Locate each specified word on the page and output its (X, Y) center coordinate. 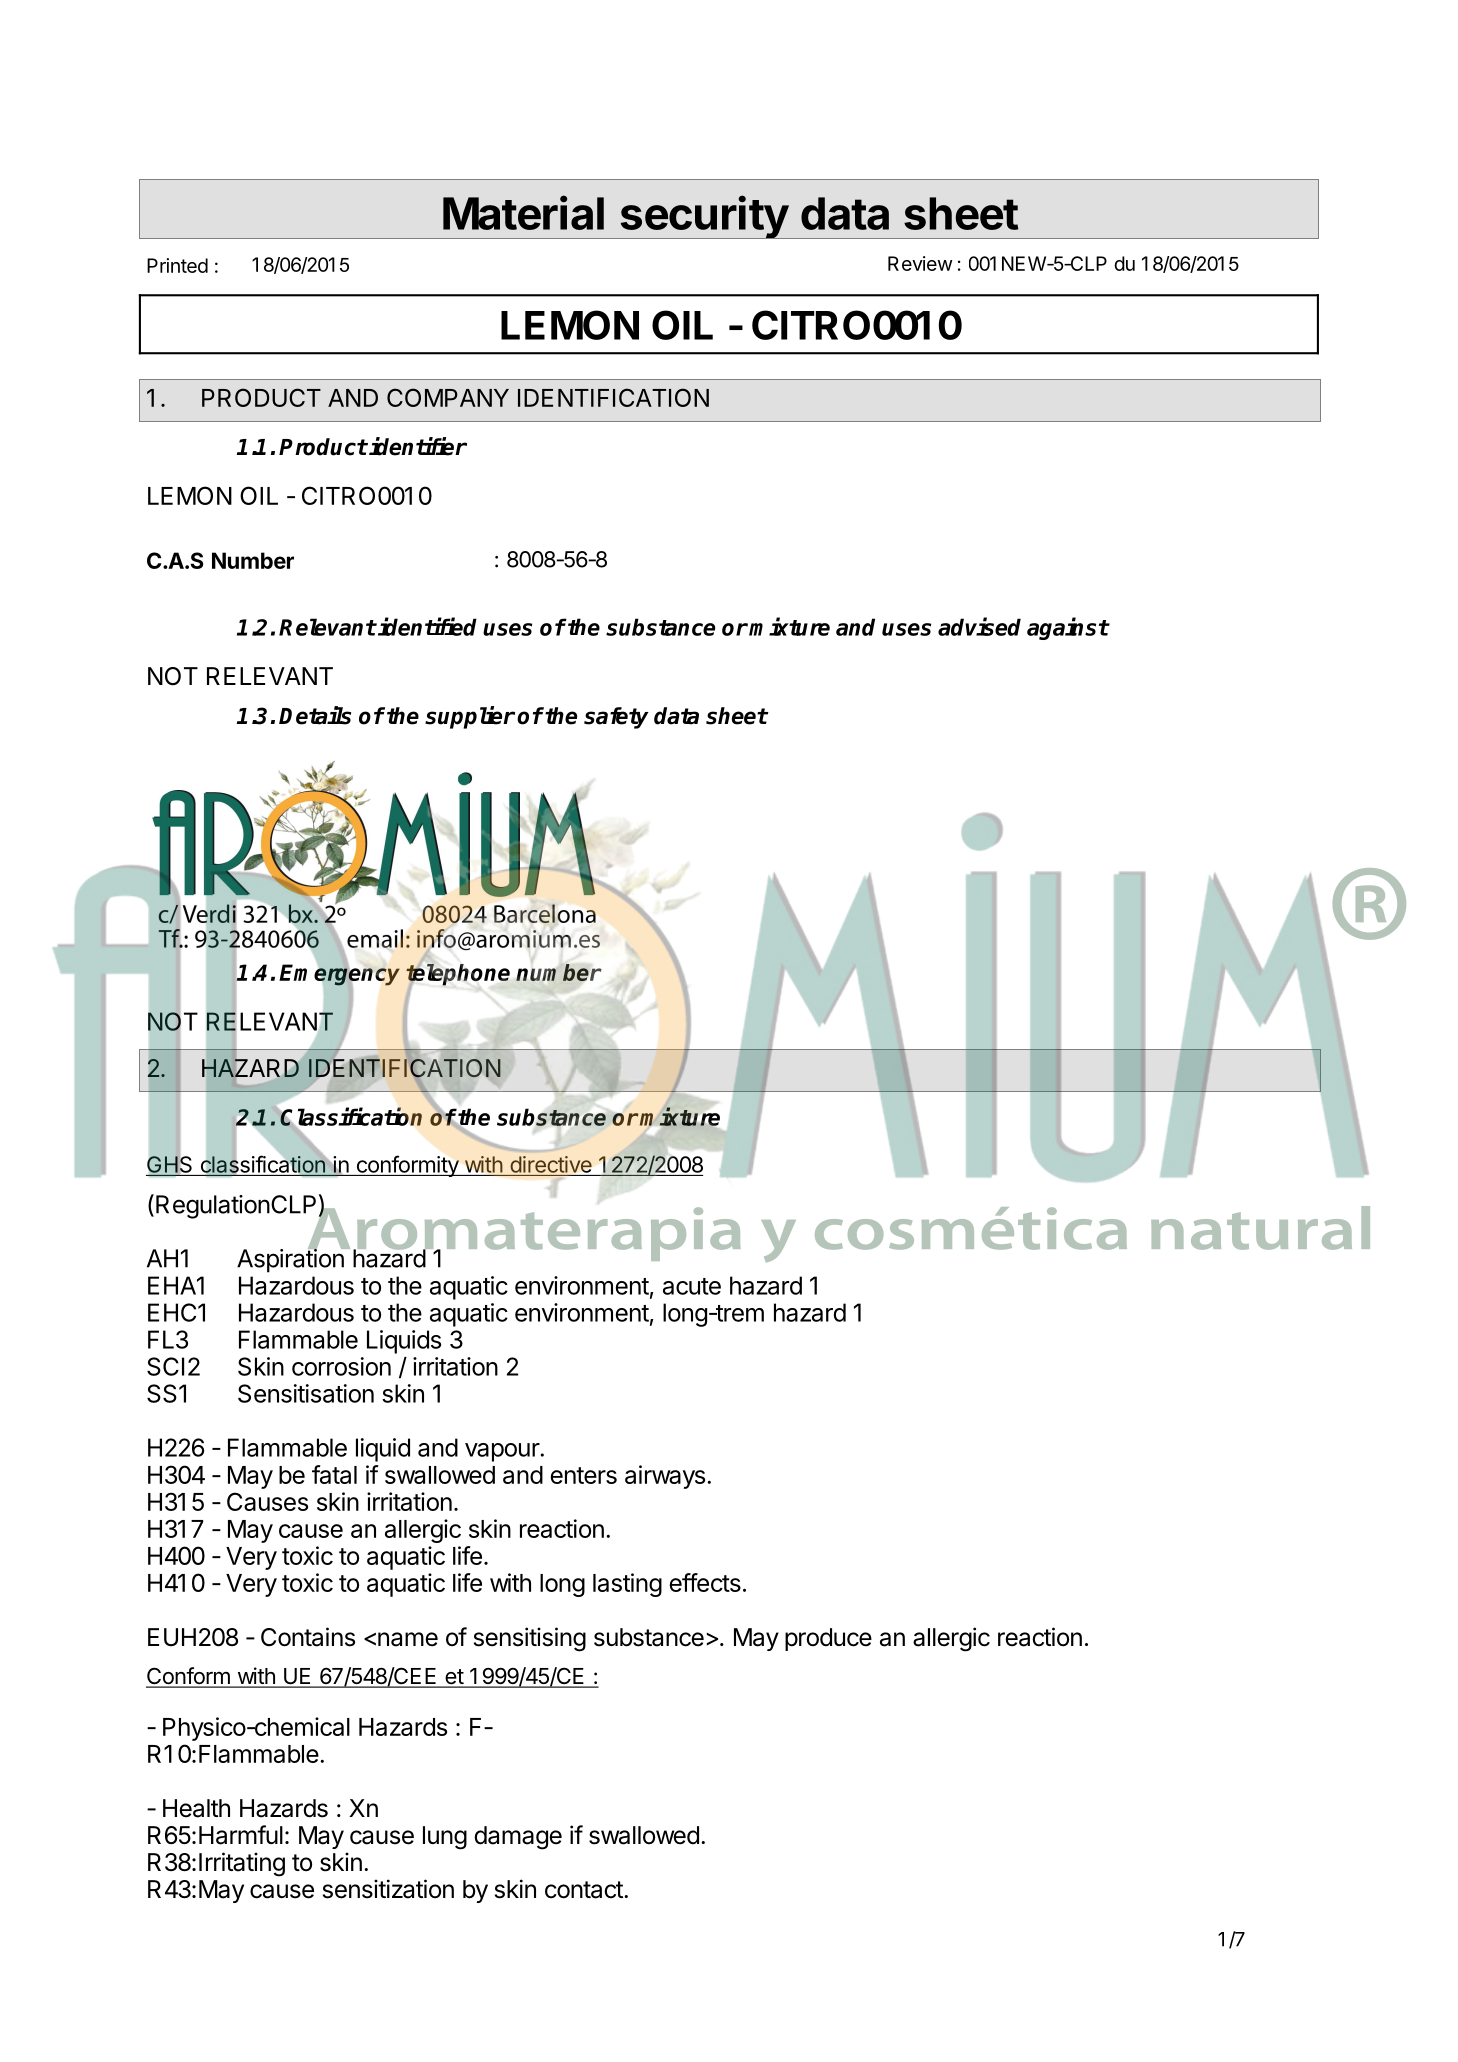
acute (692, 1286)
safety (616, 718)
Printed (177, 265)
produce (828, 1639)
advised (979, 626)
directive (551, 1164)
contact (585, 1890)
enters (583, 1475)
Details (315, 715)
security (704, 217)
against (1068, 628)
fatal (334, 1474)
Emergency (339, 976)
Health (196, 1808)
